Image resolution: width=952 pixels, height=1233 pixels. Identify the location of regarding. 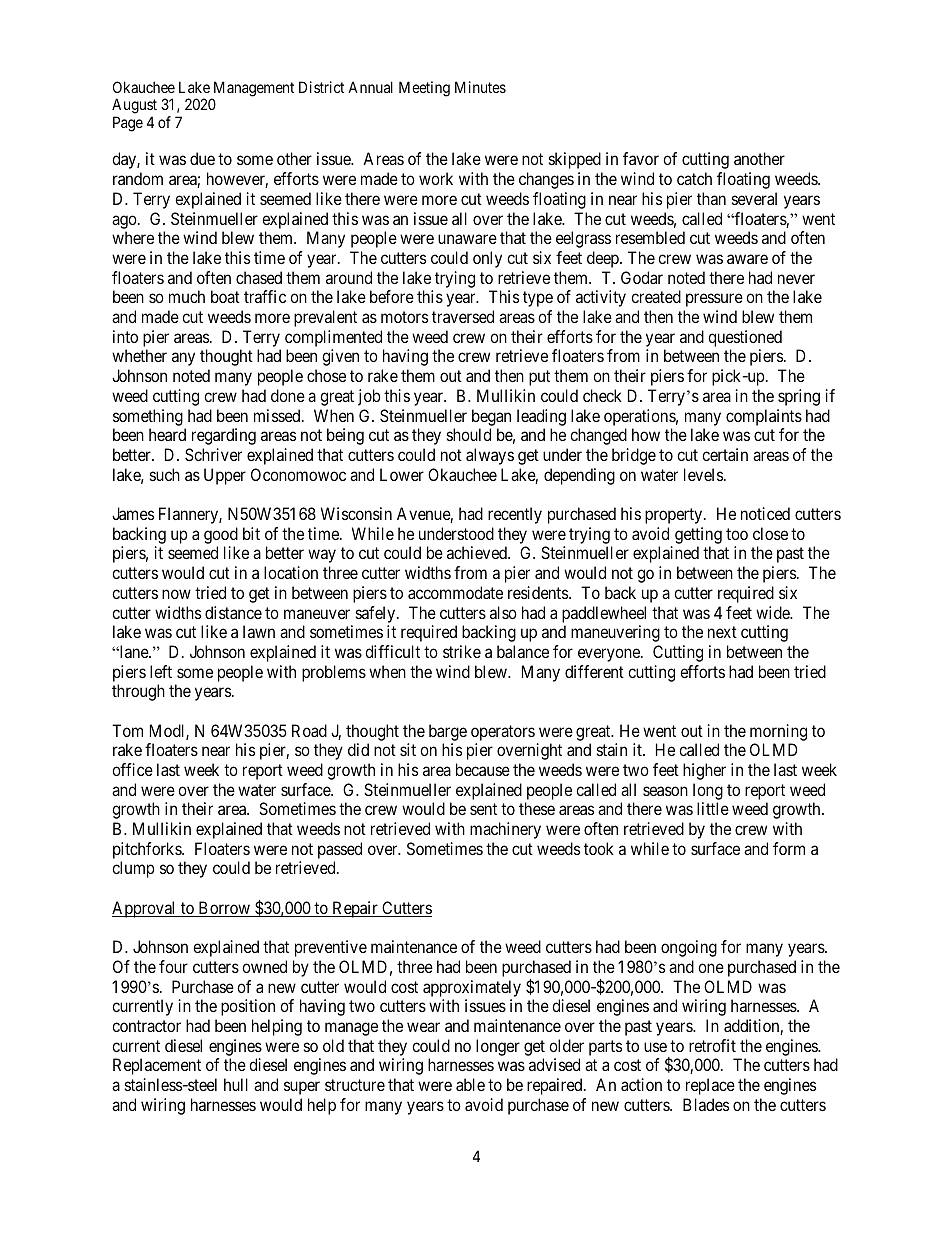
(224, 436).
